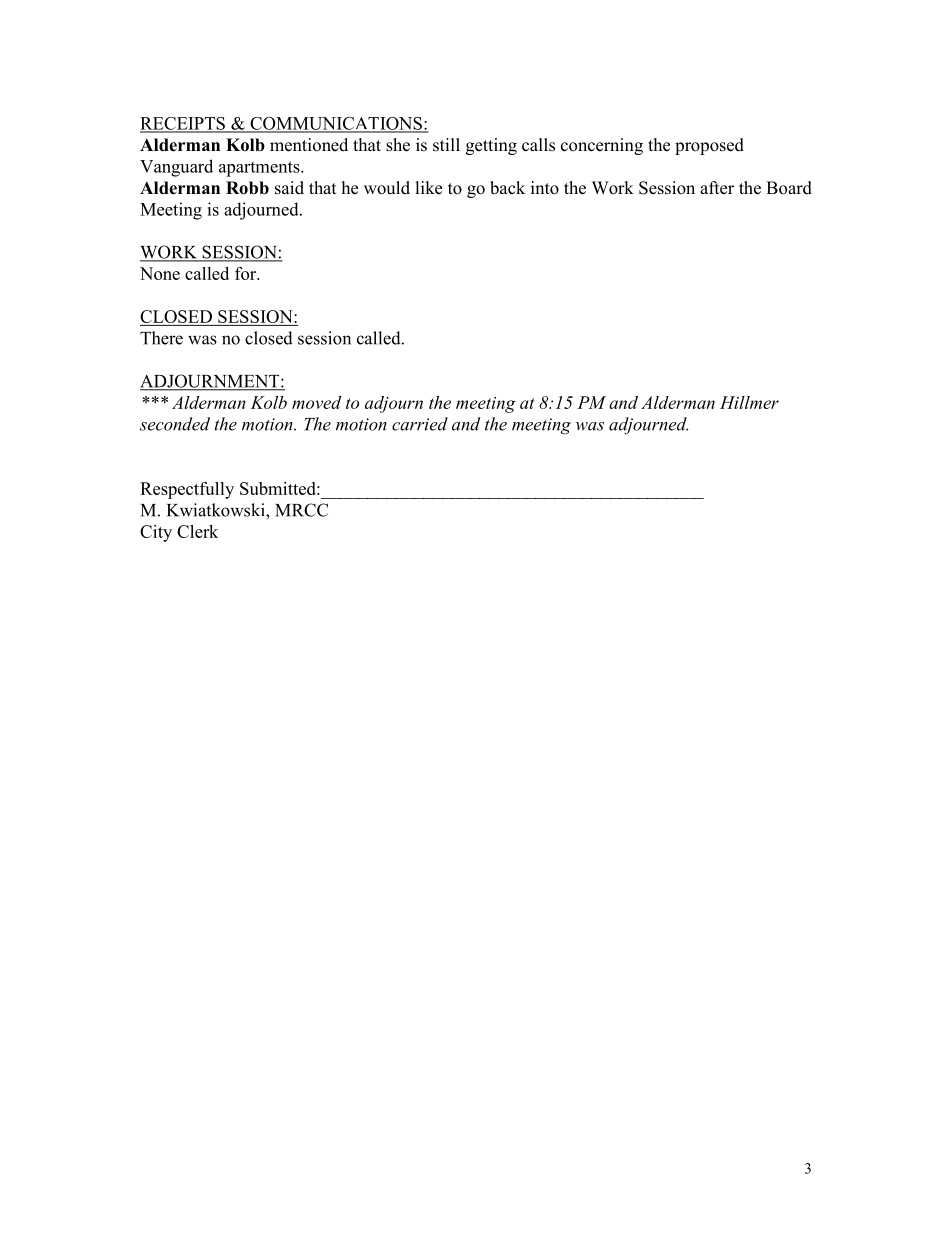 The image size is (952, 1233). I want to click on moved, so click(316, 402).
